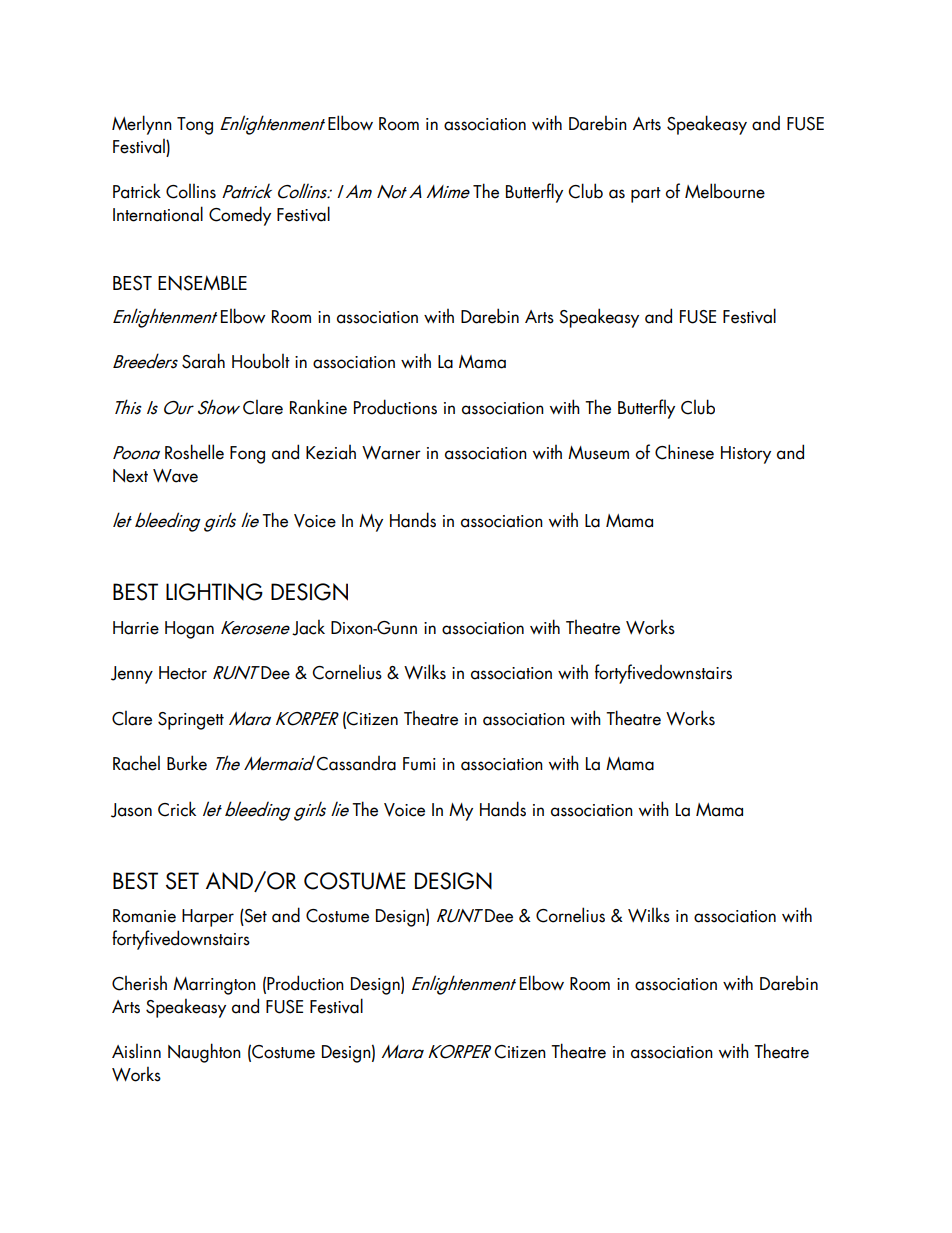 This page has height=1233, width=952. What do you see at coordinates (240, 216) in the page?
I see `Comedy` at bounding box center [240, 216].
